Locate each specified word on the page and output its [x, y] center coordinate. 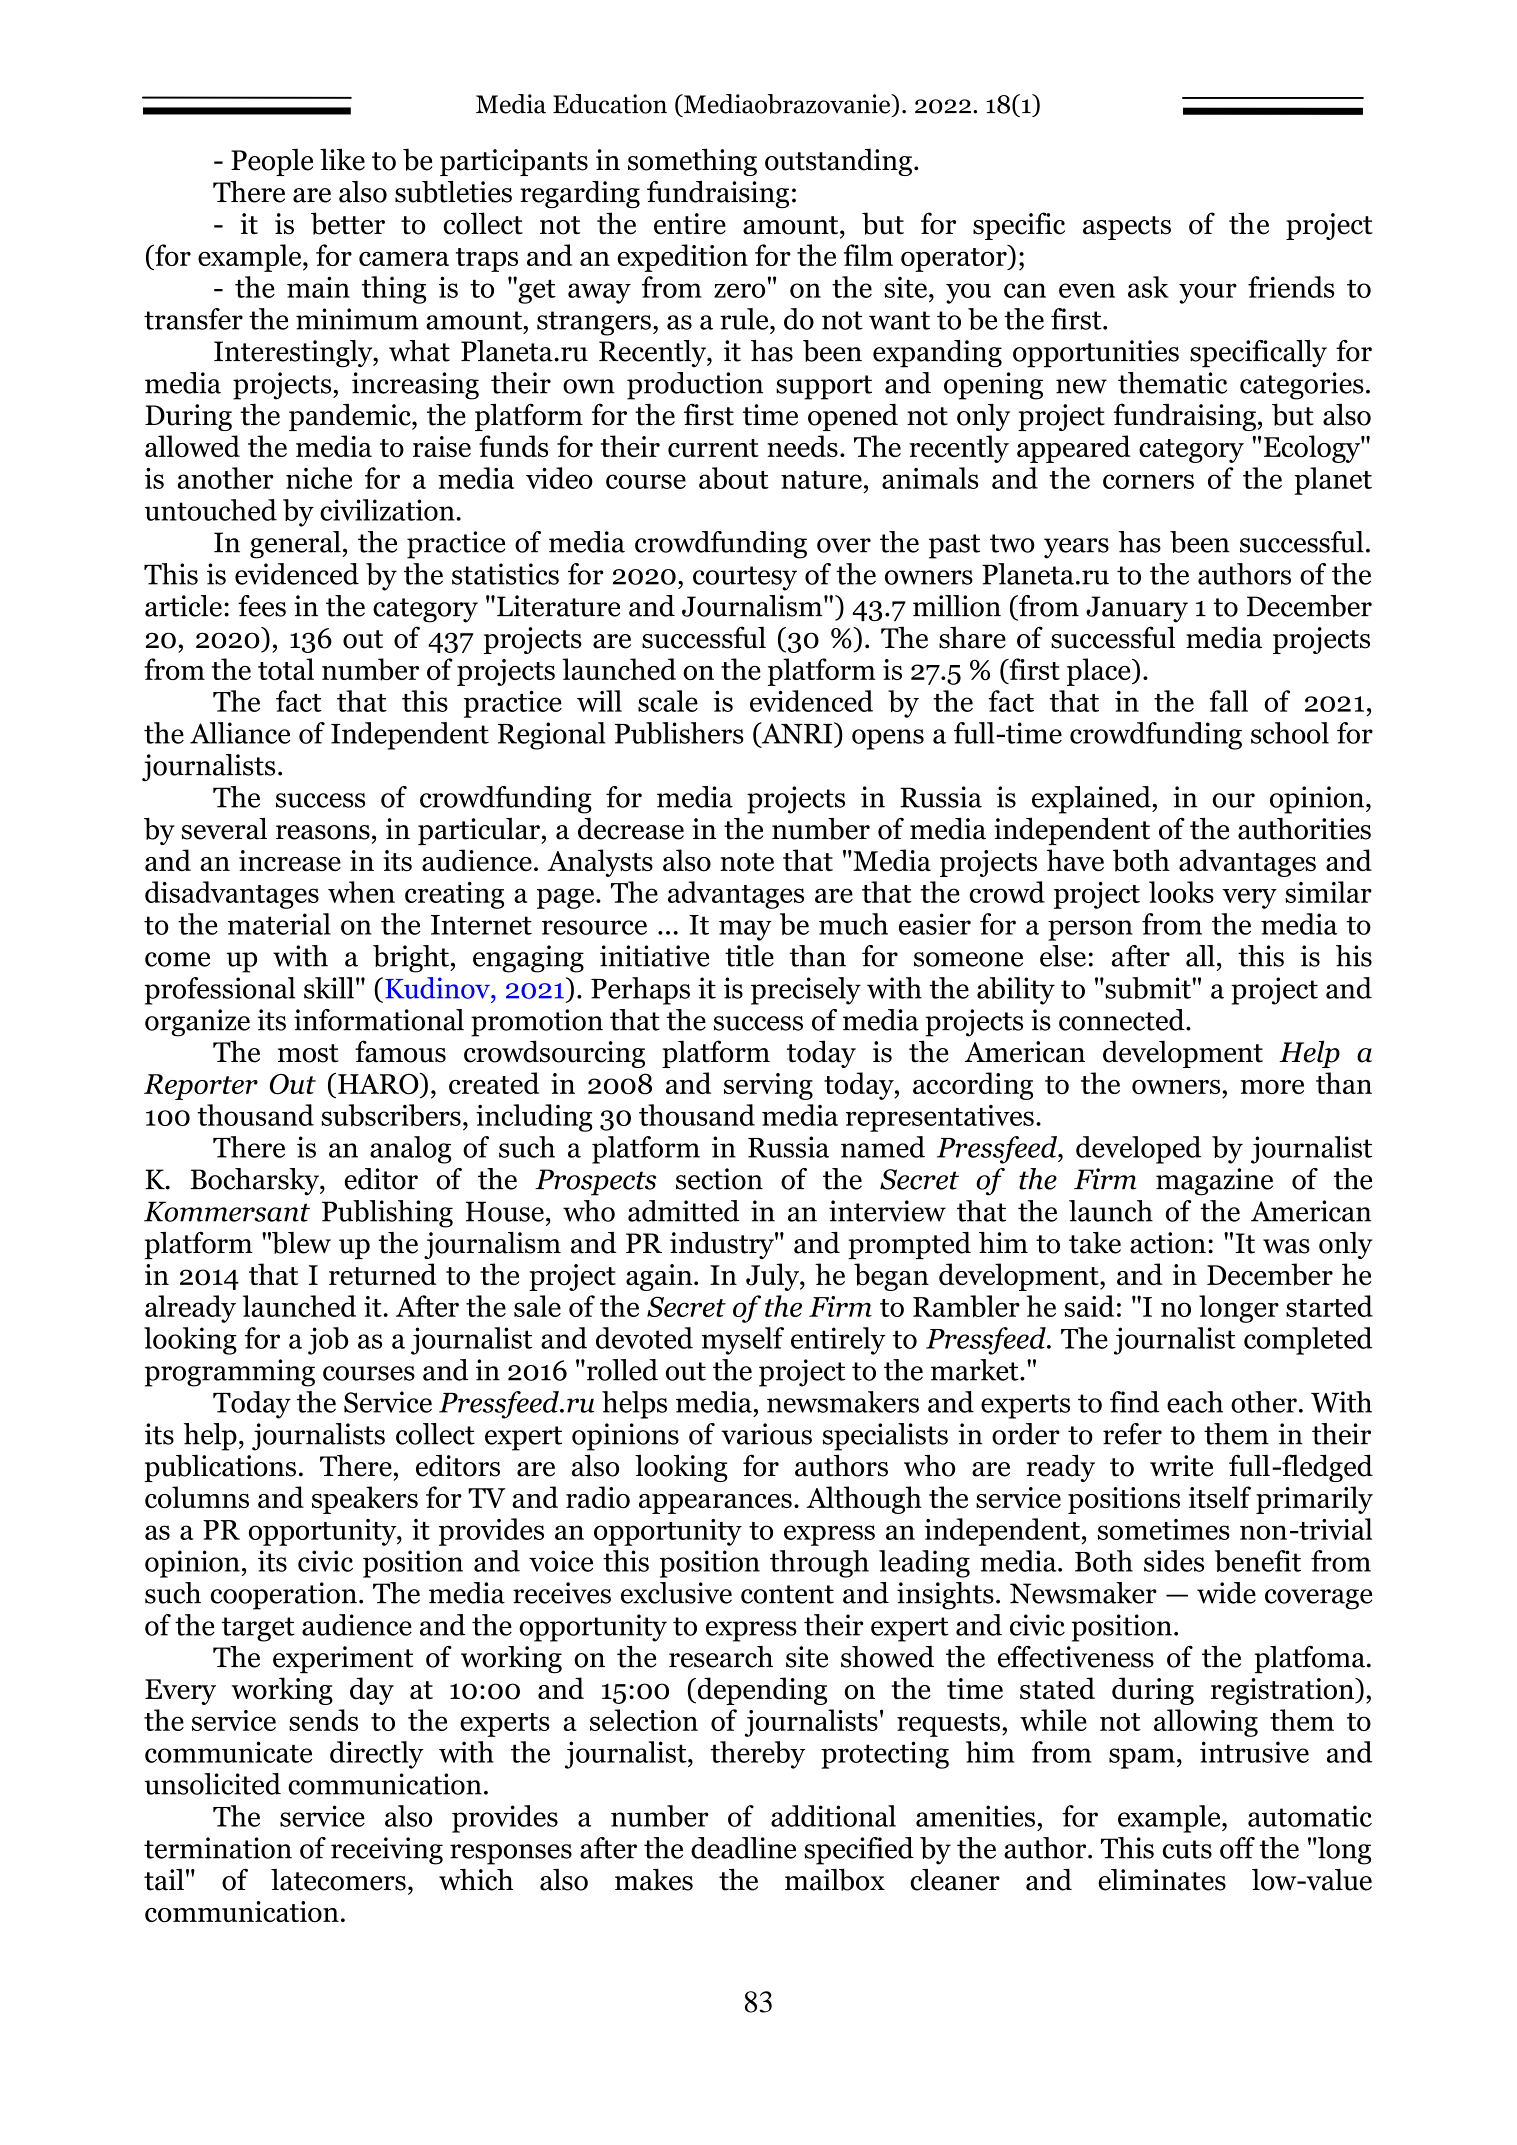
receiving [387, 1851]
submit [1148, 988]
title [749, 956]
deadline [743, 1848]
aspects [1127, 228]
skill [329, 988]
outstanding [838, 162]
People [272, 162]
